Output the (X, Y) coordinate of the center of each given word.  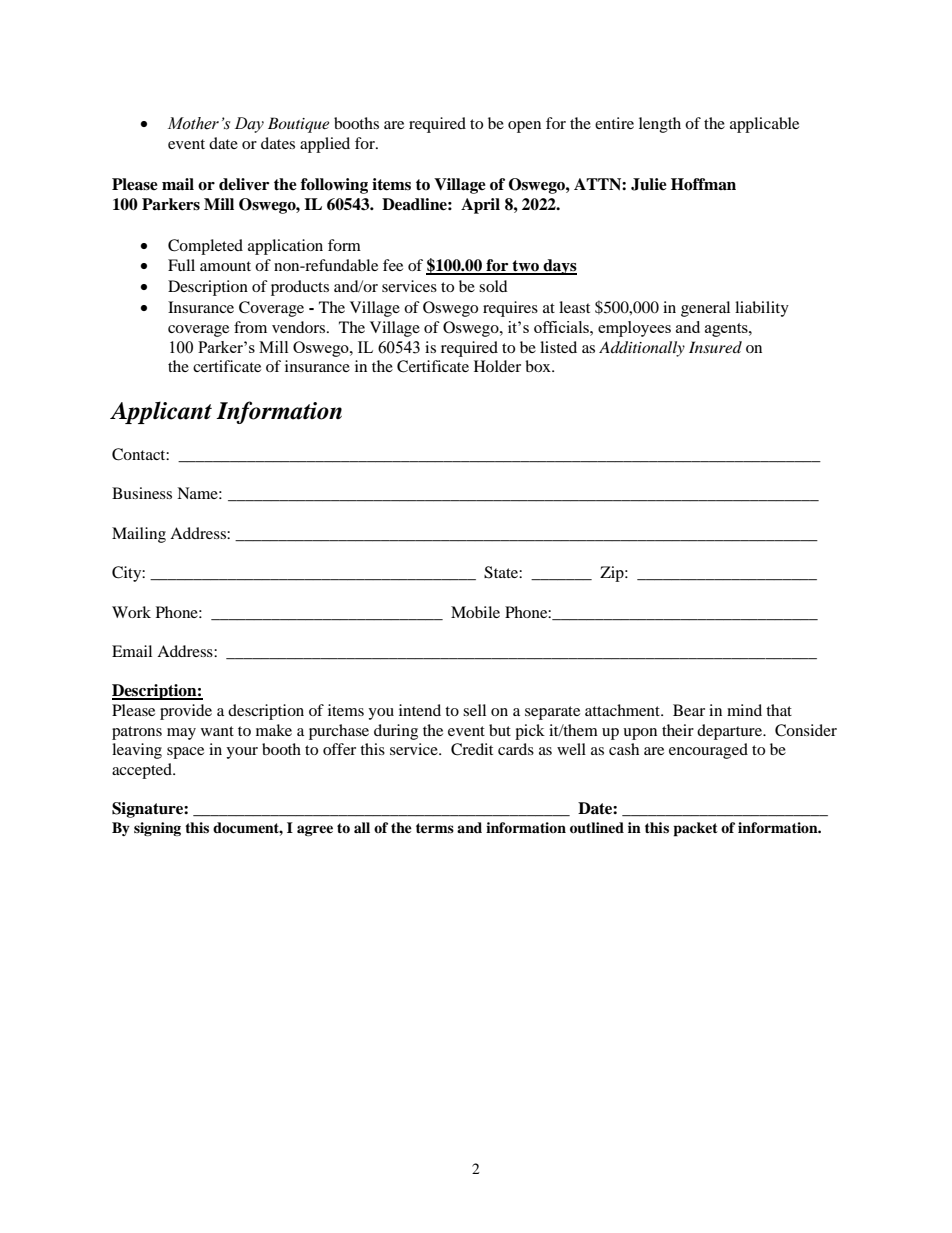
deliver (244, 184)
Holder (497, 366)
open (524, 127)
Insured (715, 347)
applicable (764, 125)
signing (157, 829)
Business (142, 493)
